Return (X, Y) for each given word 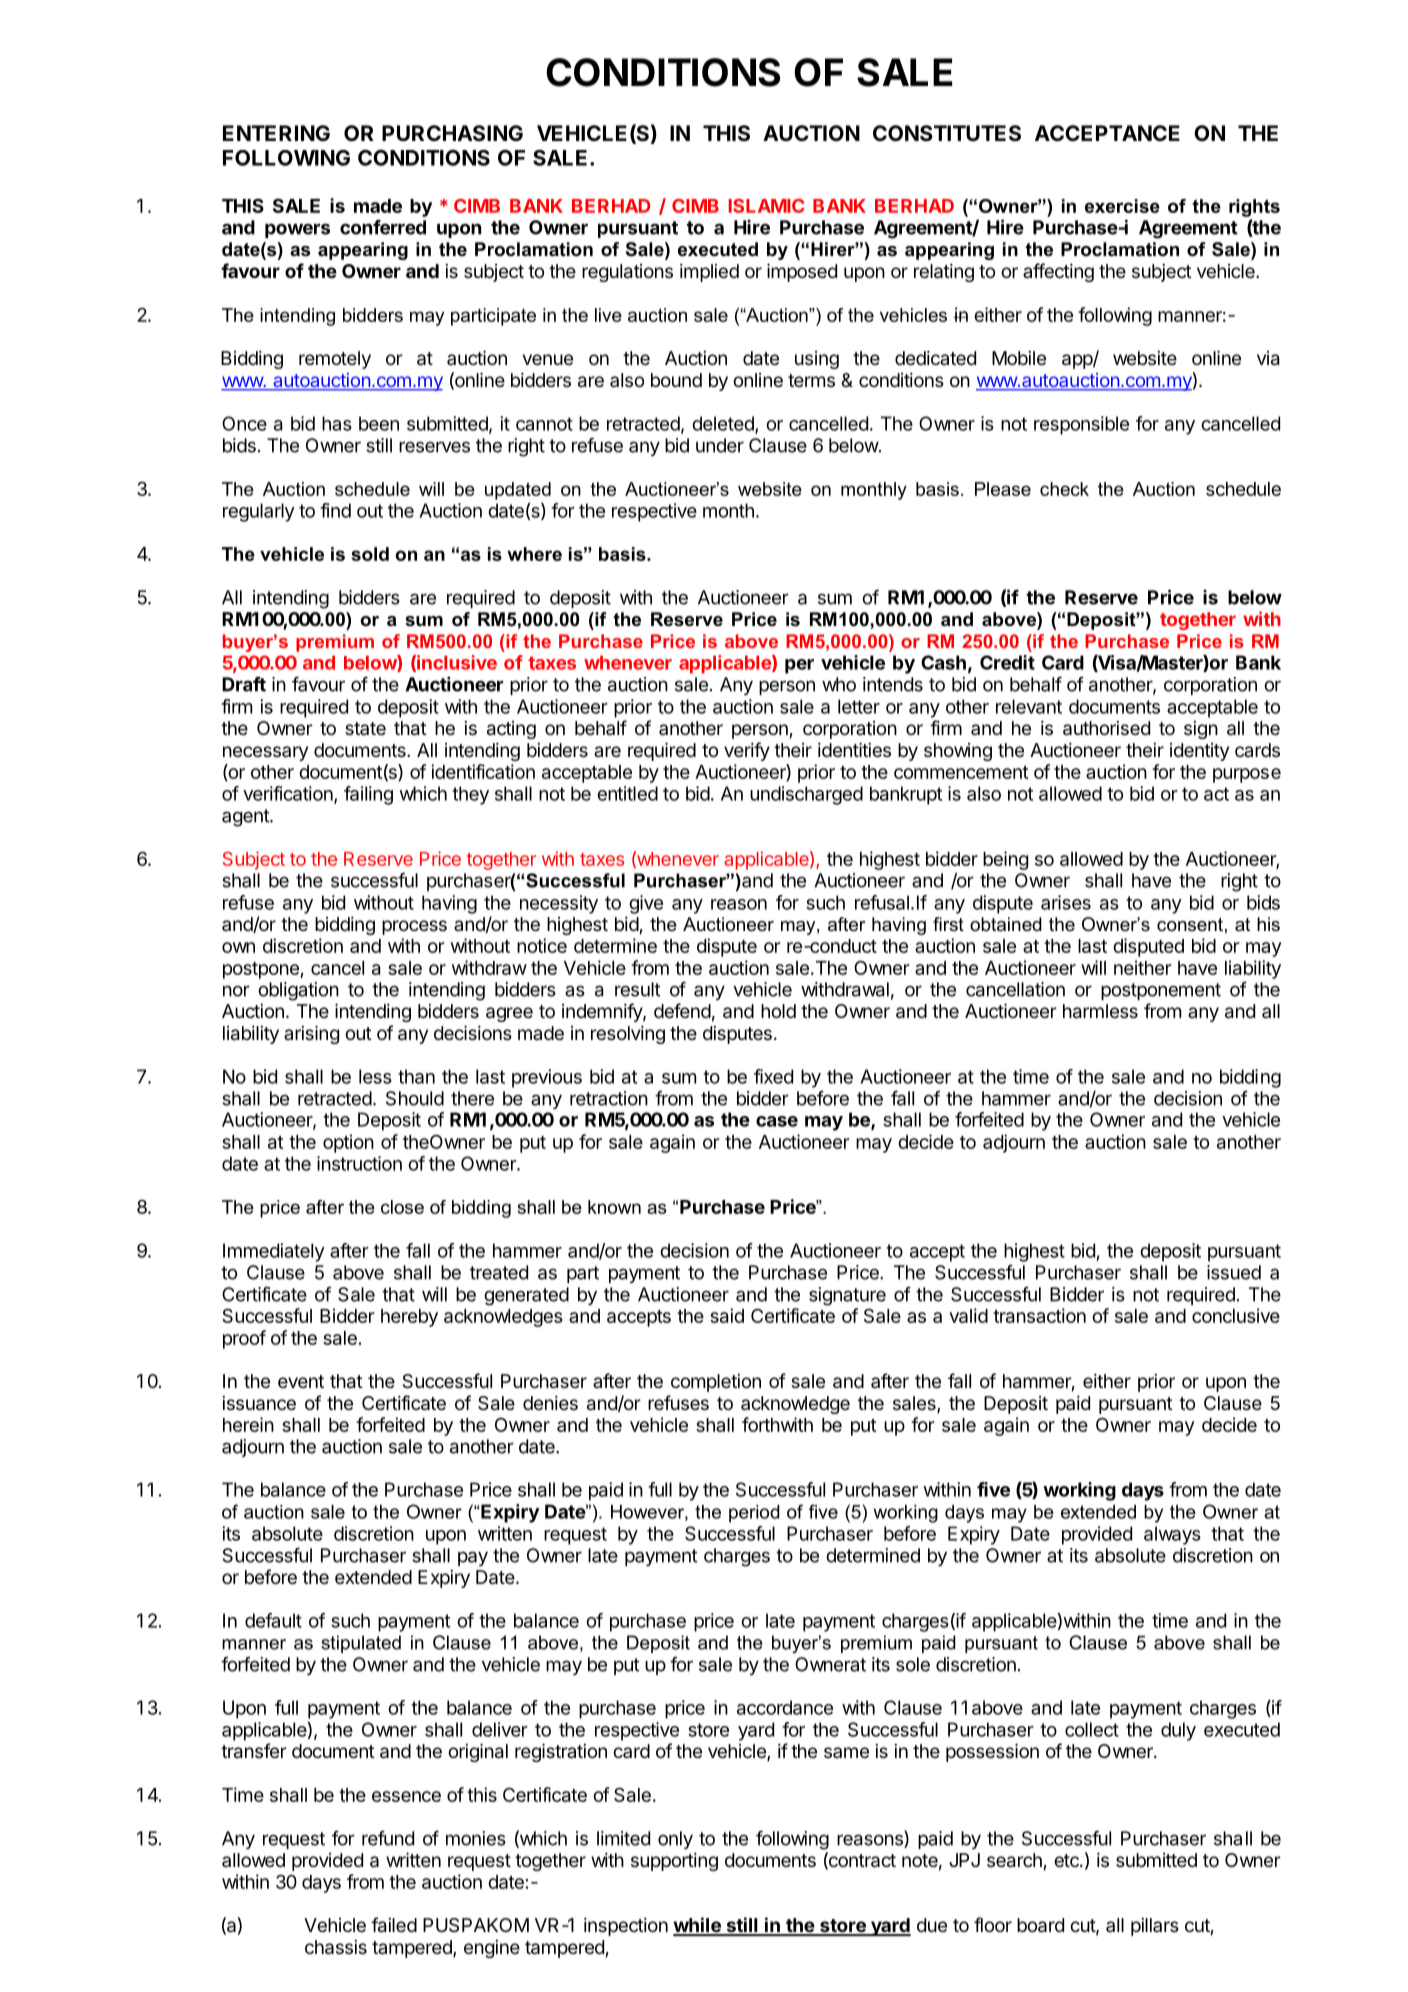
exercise (1122, 206)
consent (1190, 925)
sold (370, 554)
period (754, 1514)
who (839, 684)
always (1172, 1535)
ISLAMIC (767, 206)
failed (394, 1925)
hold (778, 1011)
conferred (383, 227)
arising (311, 1034)
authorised (1106, 728)
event (301, 1381)
